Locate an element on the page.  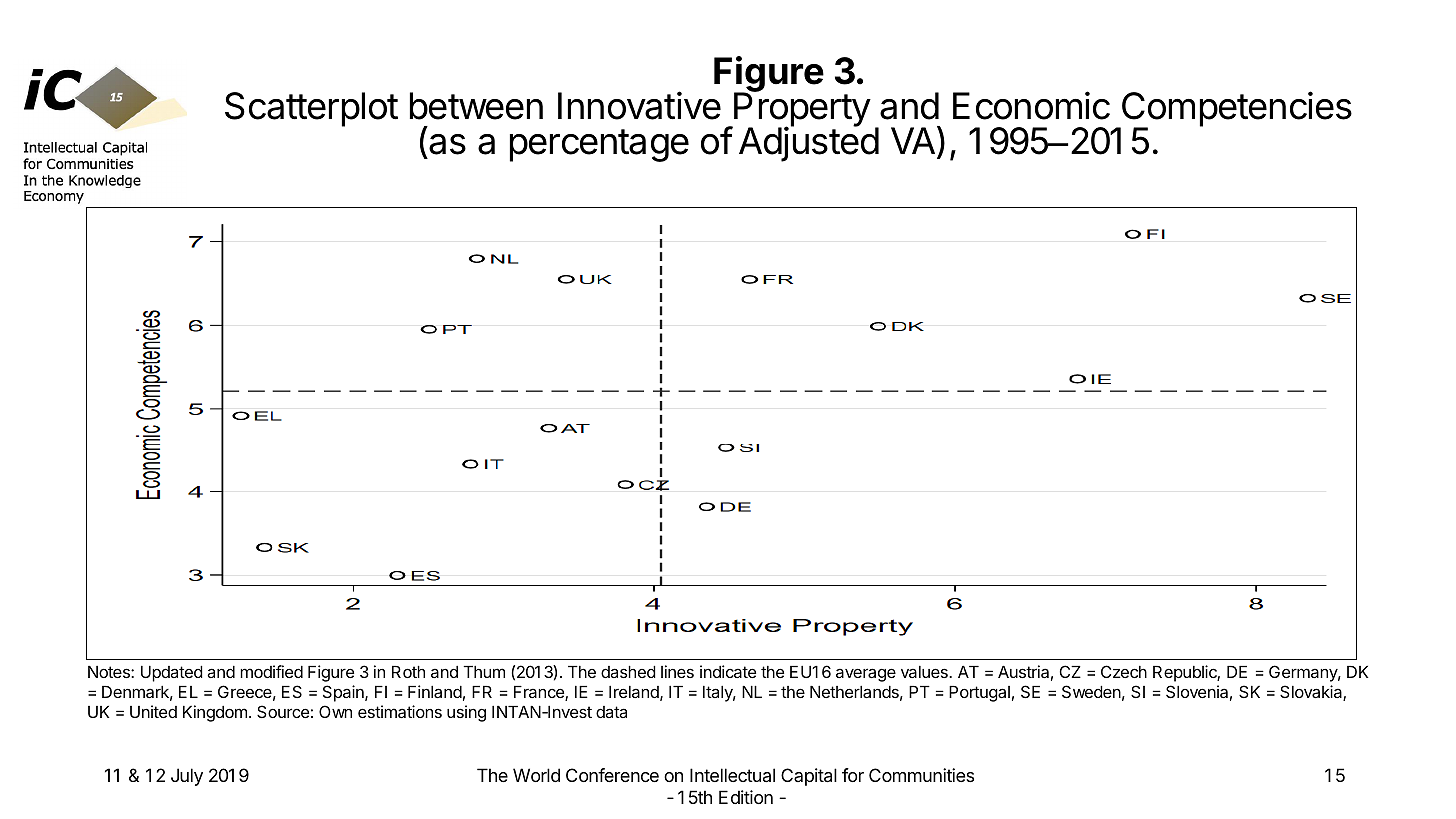
Economic is located at coordinates (1031, 105).
